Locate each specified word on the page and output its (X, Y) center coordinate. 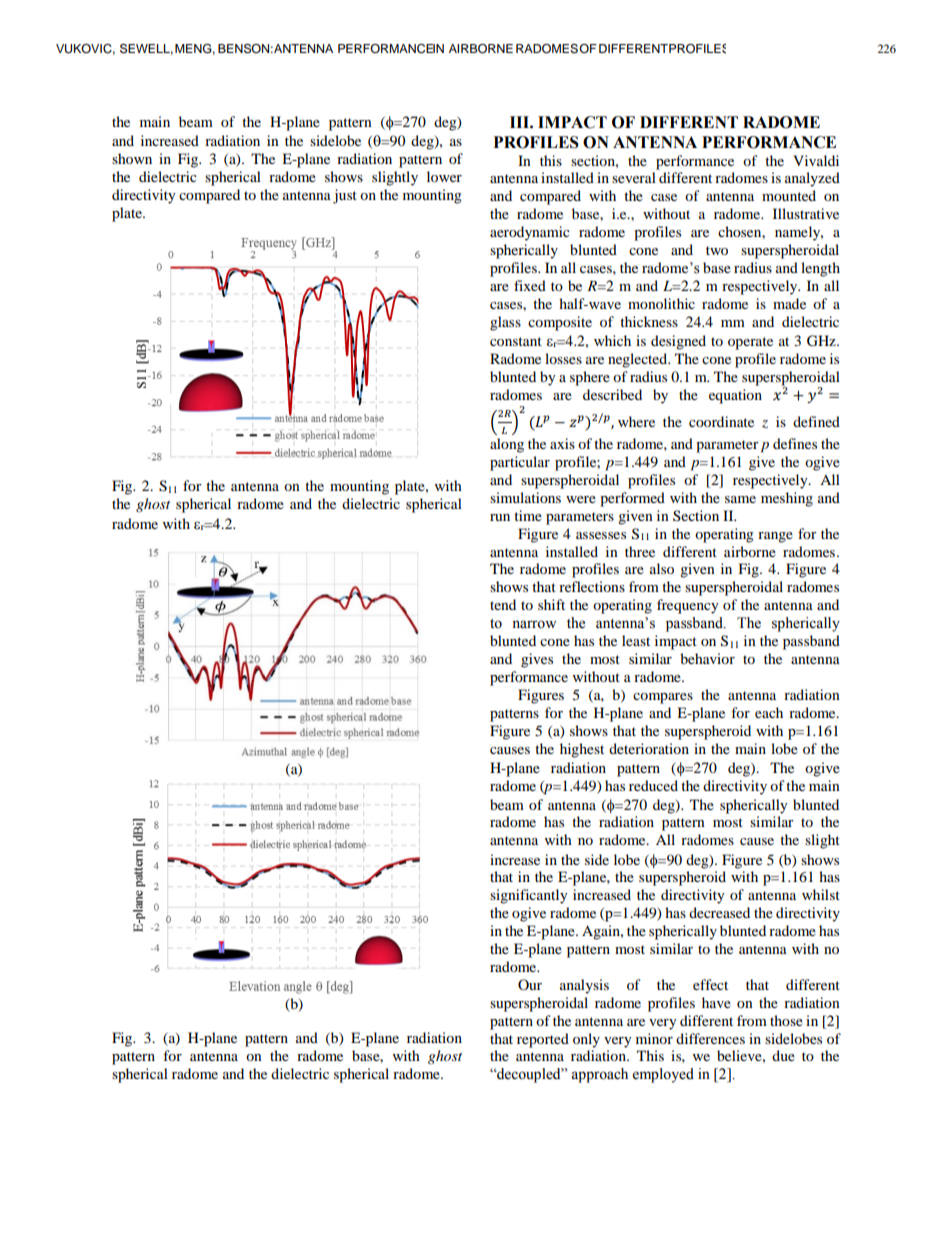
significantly (529, 896)
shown (132, 158)
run (500, 517)
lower (444, 176)
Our (530, 984)
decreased (719, 912)
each (769, 712)
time (528, 515)
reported (543, 1040)
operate (750, 343)
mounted (789, 195)
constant (516, 341)
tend (503, 604)
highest (582, 750)
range (775, 537)
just (345, 196)
